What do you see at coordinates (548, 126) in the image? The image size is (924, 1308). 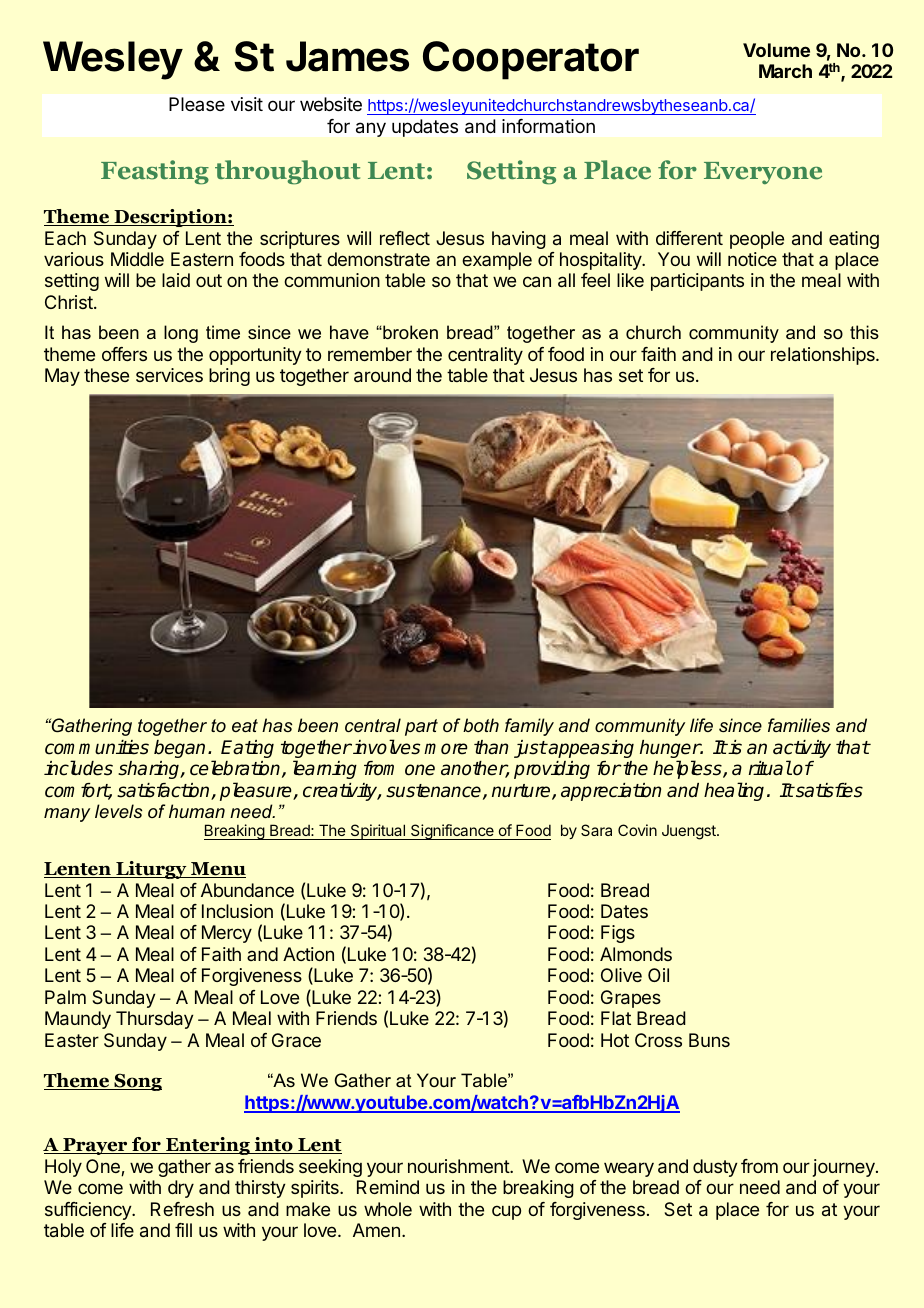 I see `information` at bounding box center [548, 126].
